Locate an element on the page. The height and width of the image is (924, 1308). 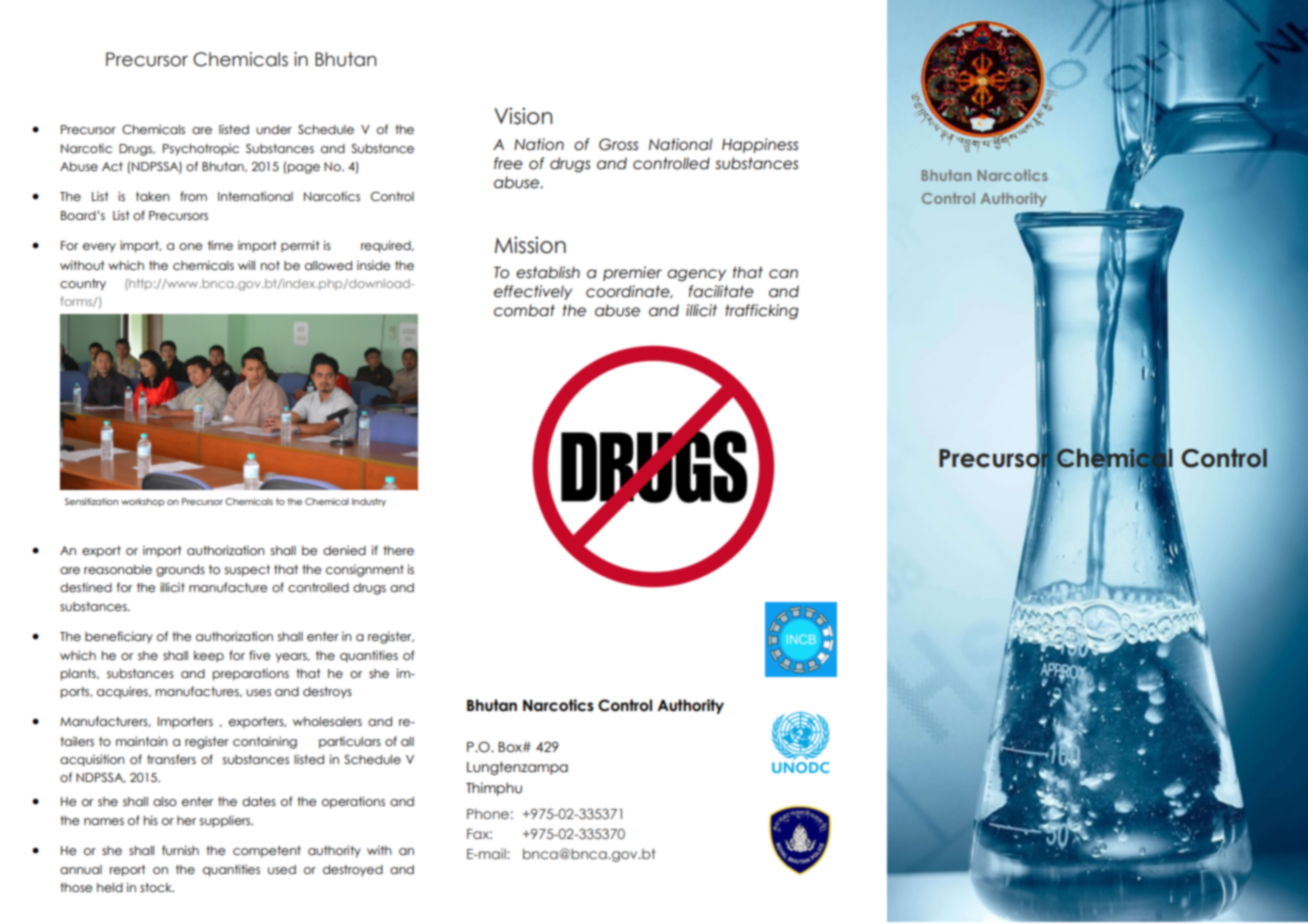
Happiness is located at coordinates (760, 145).
